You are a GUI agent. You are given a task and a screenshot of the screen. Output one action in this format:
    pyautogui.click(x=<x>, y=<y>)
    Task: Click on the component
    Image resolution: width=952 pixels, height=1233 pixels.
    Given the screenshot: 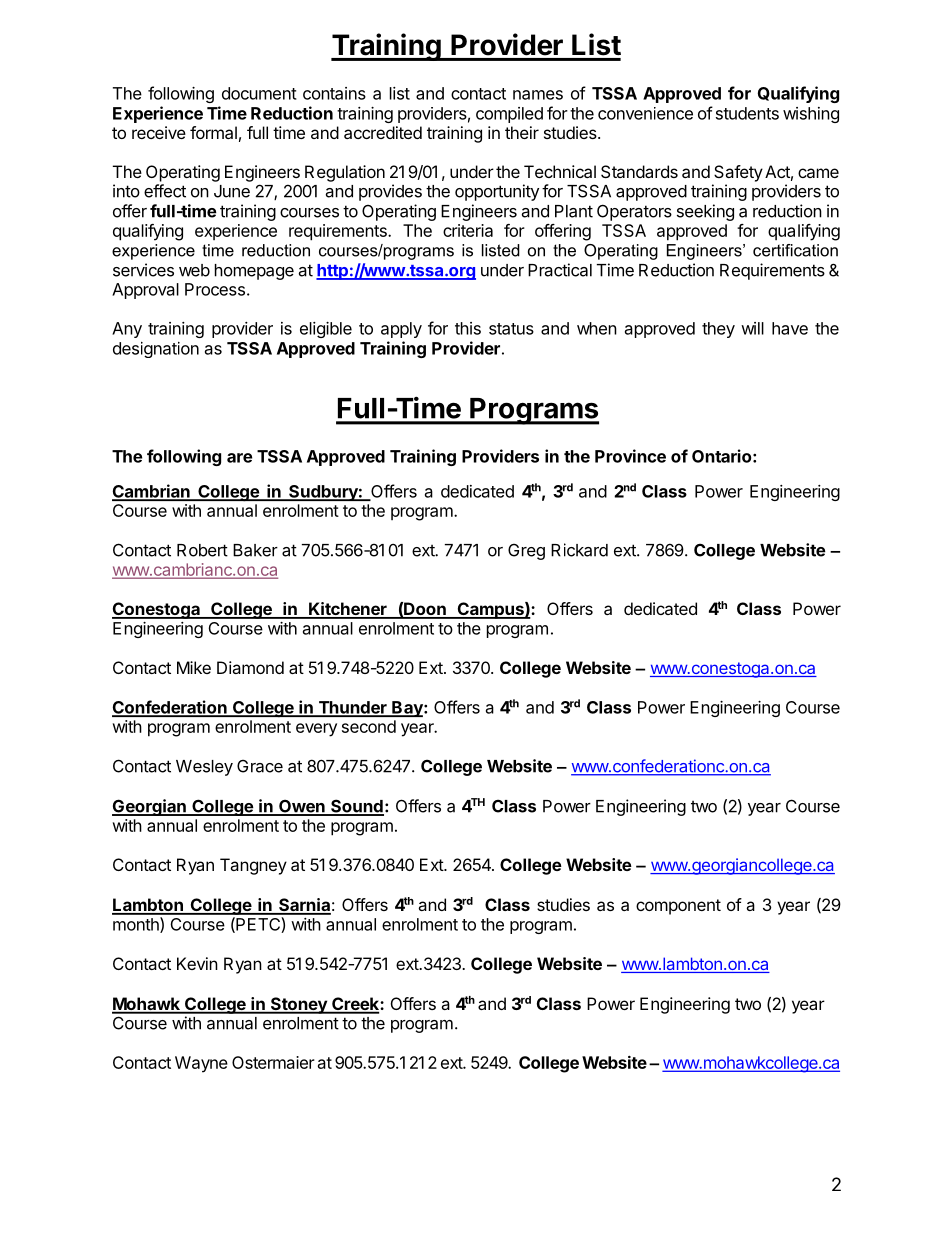 What is the action you would take?
    pyautogui.click(x=678, y=907)
